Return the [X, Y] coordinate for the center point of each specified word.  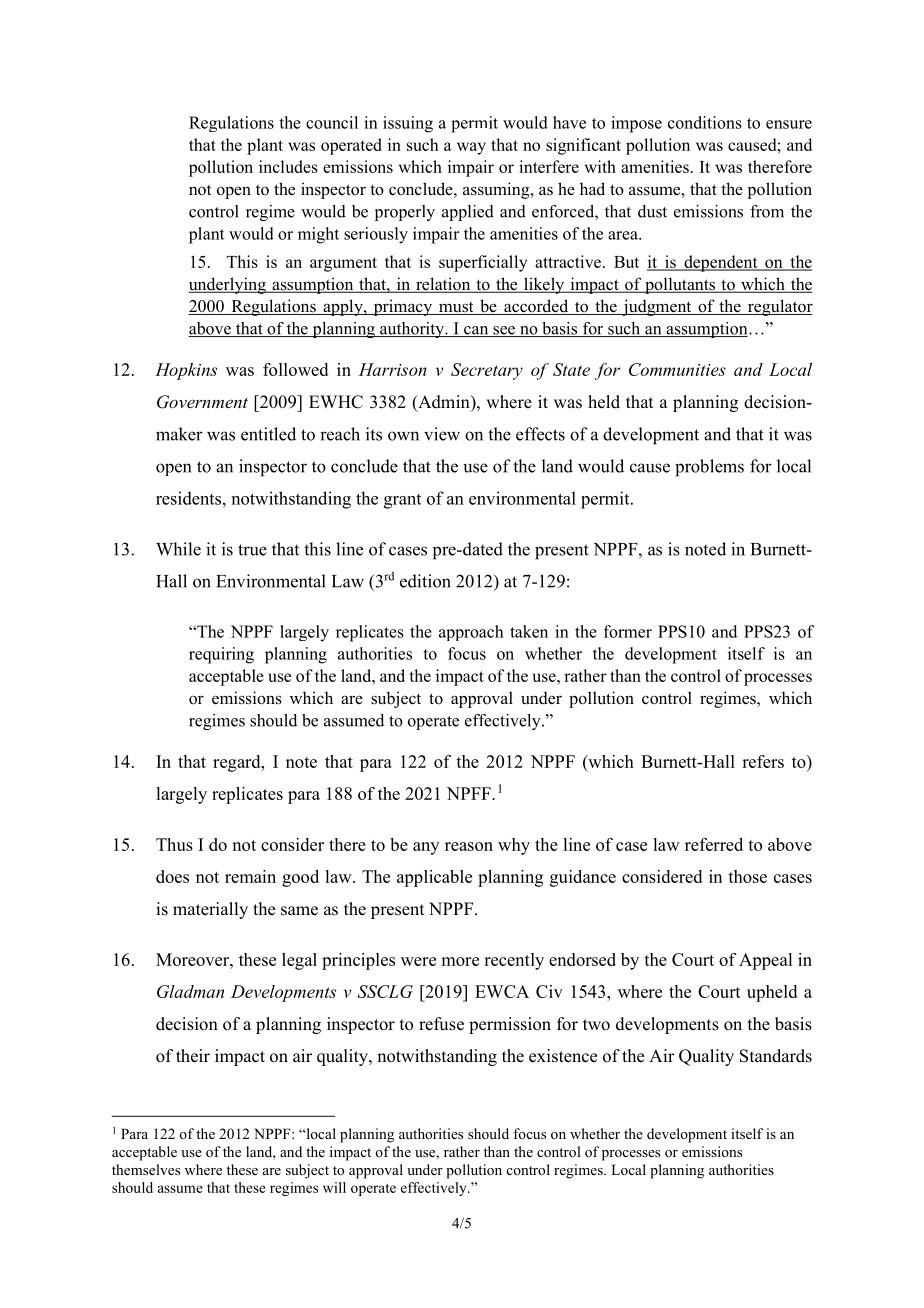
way [471, 148]
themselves [146, 1169]
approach [471, 633]
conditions [705, 122]
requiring [221, 655]
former [628, 631]
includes [288, 166]
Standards [776, 1056]
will [334, 1187]
